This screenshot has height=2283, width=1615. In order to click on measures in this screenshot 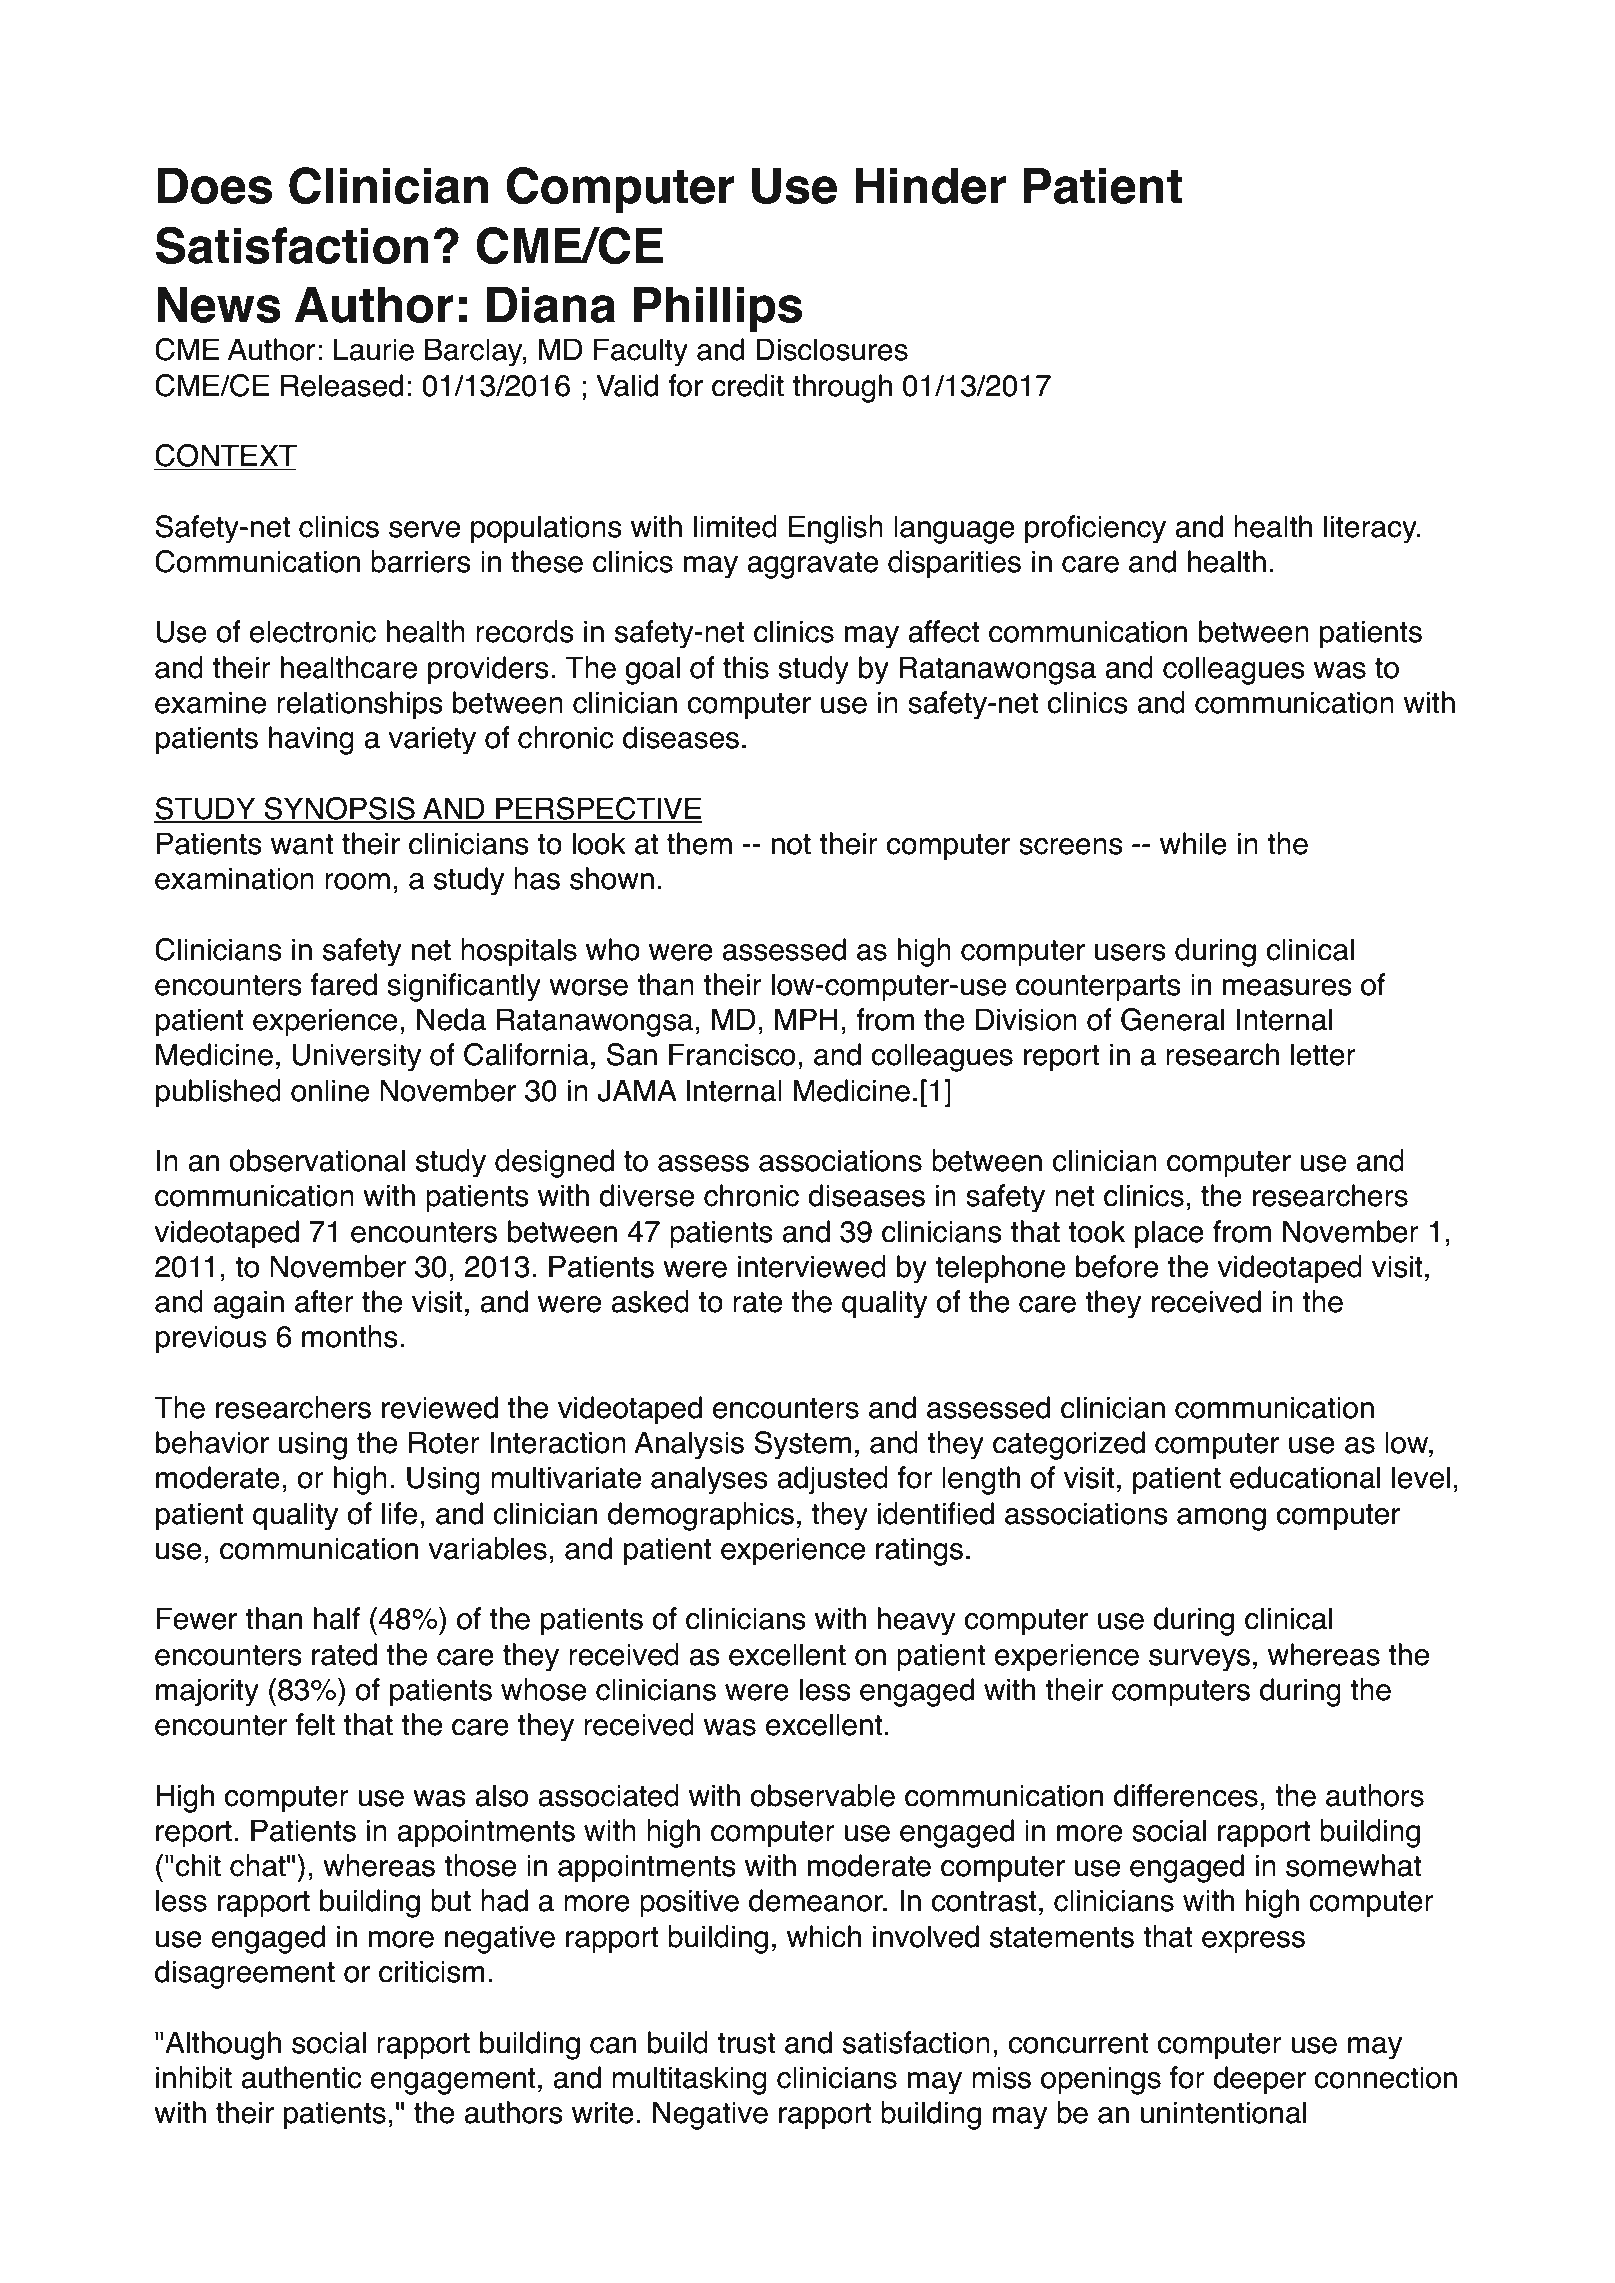, I will do `click(1287, 987)`.
